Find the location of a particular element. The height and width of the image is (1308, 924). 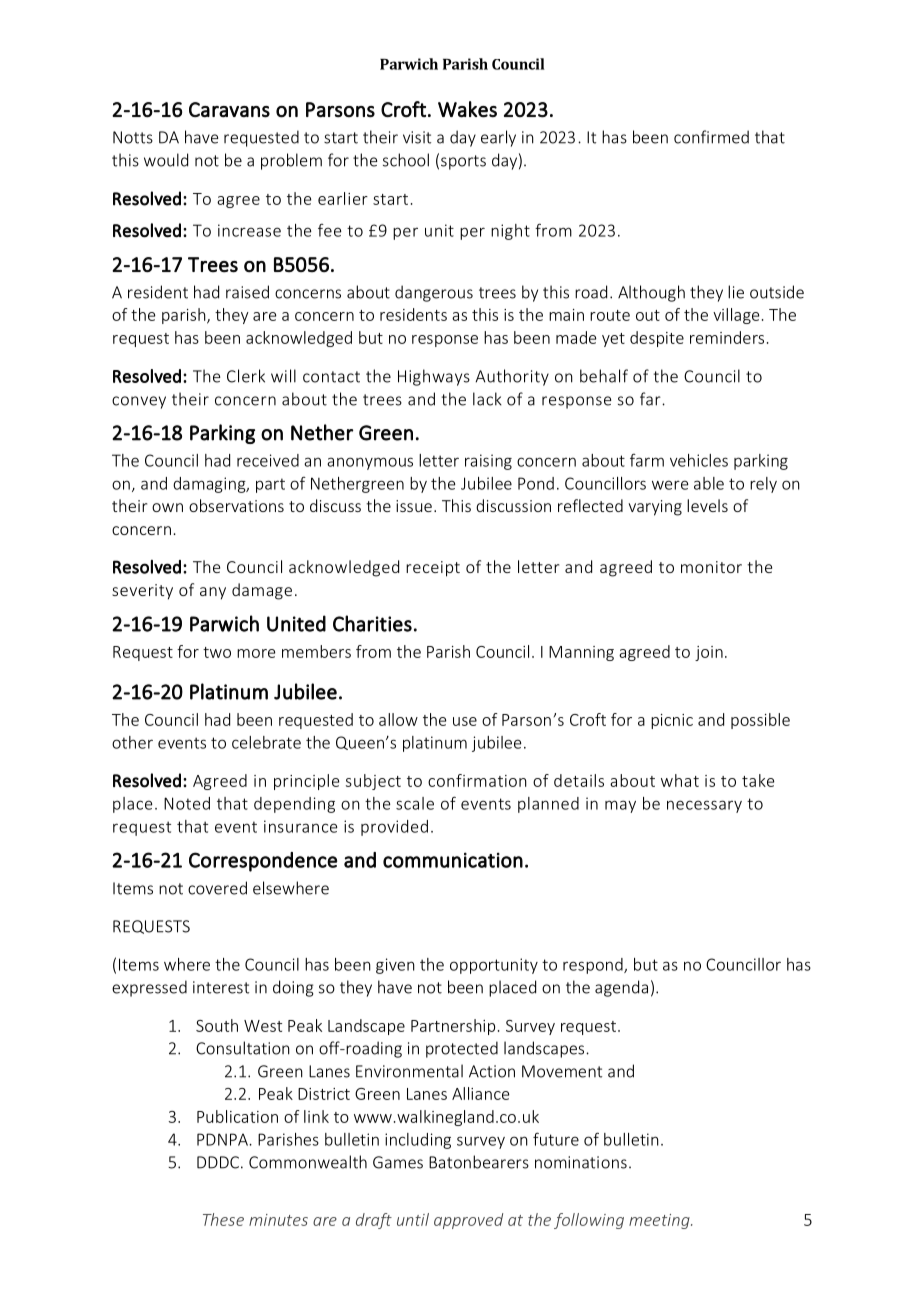

meeting is located at coordinates (660, 1221).
